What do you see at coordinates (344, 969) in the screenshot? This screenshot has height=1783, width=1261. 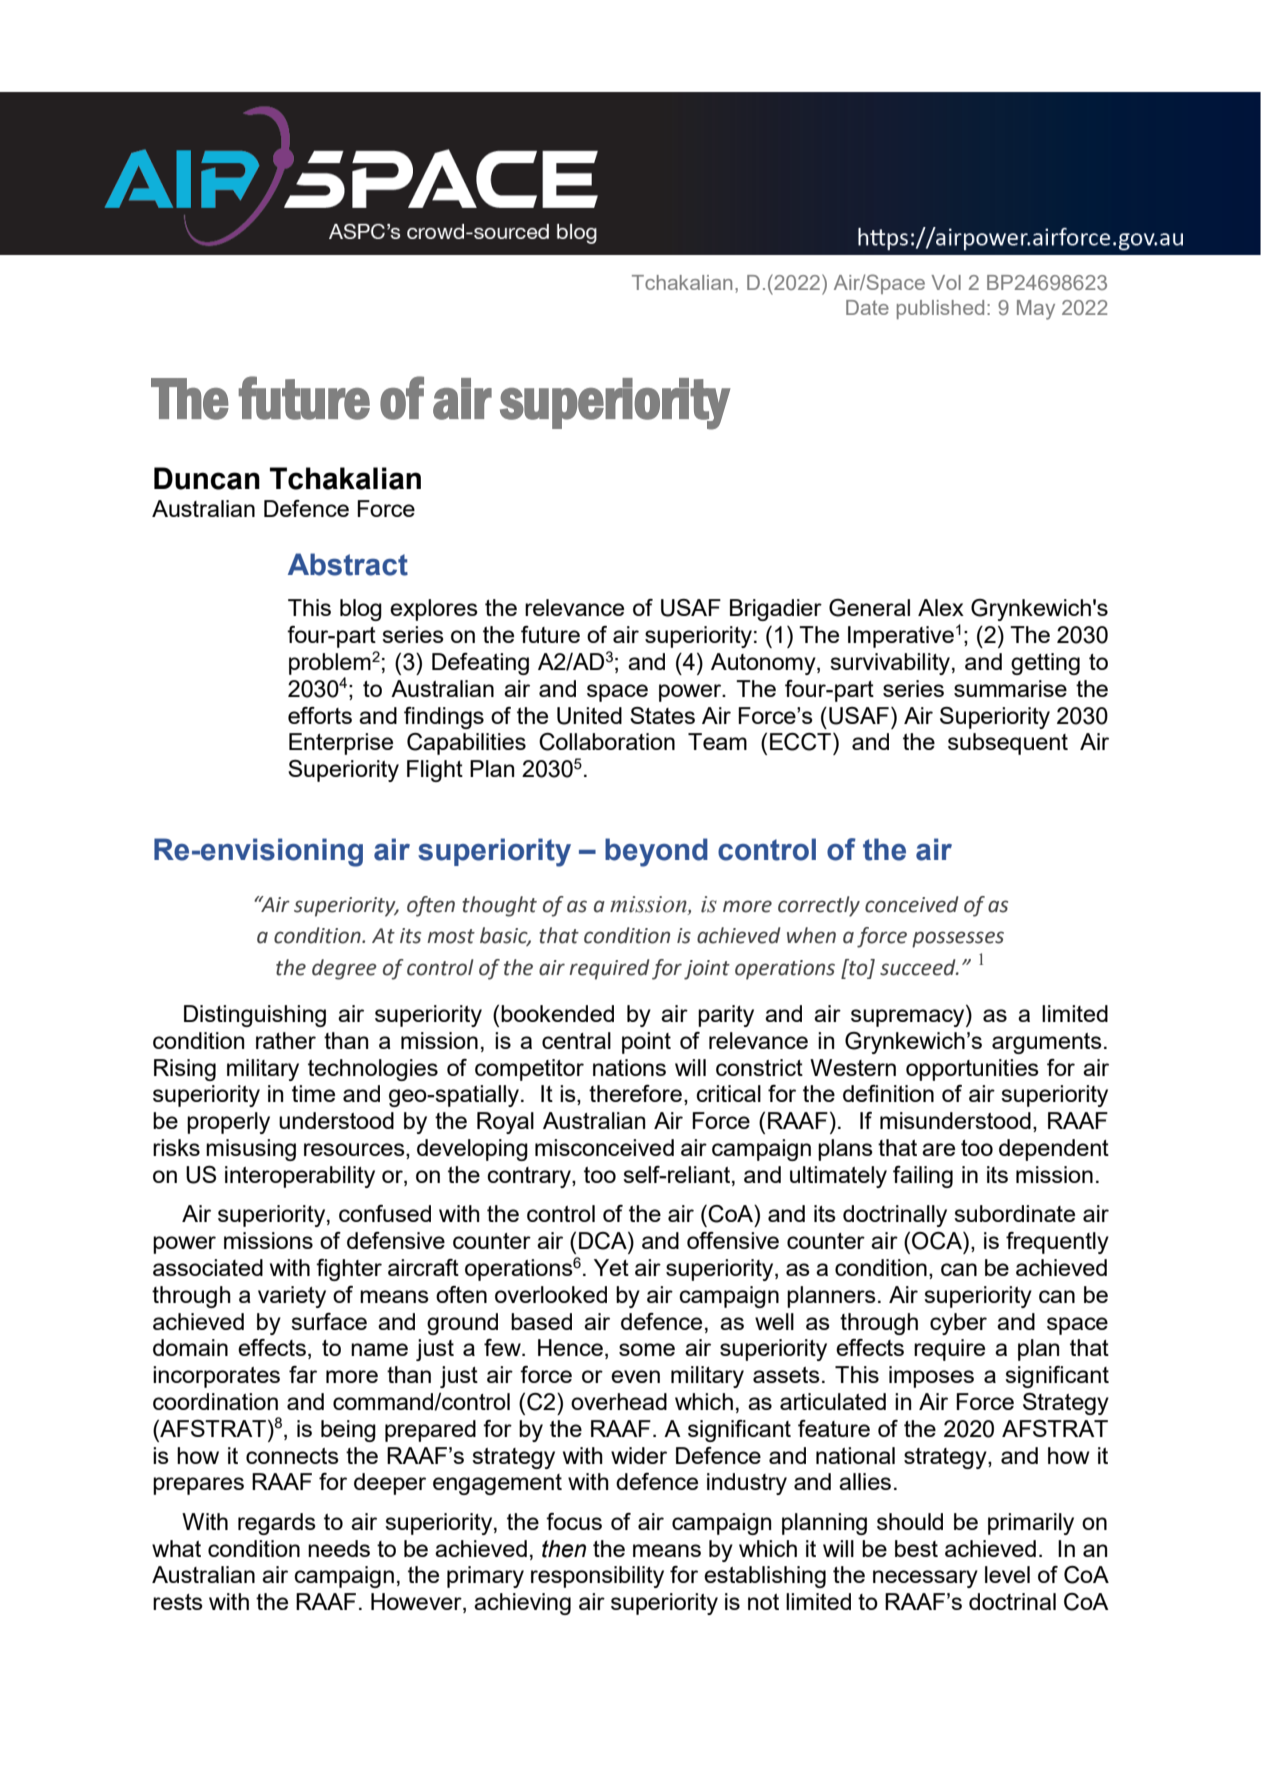 I see `degree` at bounding box center [344, 969].
